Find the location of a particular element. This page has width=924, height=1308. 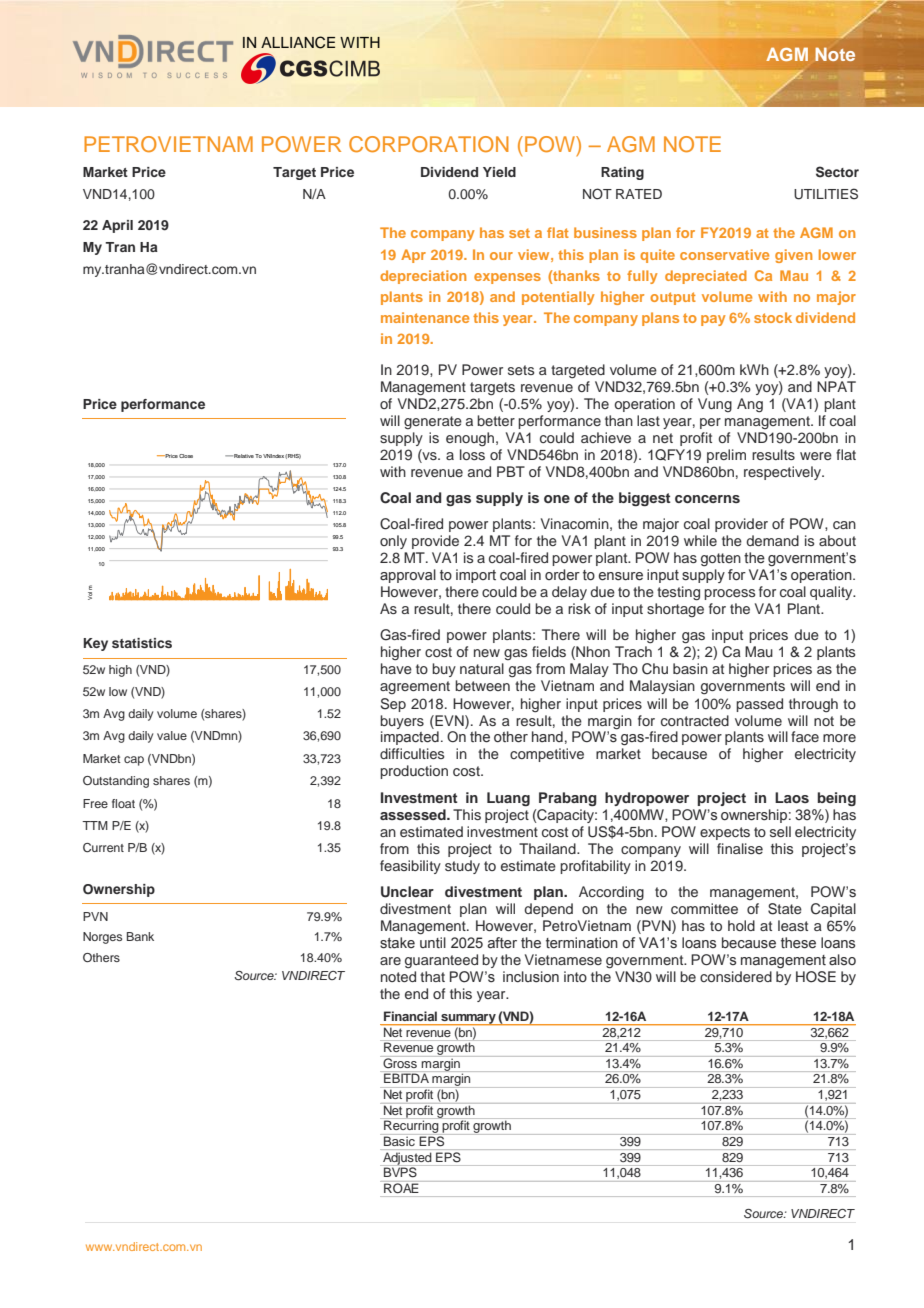

maintenance is located at coordinates (425, 317).
